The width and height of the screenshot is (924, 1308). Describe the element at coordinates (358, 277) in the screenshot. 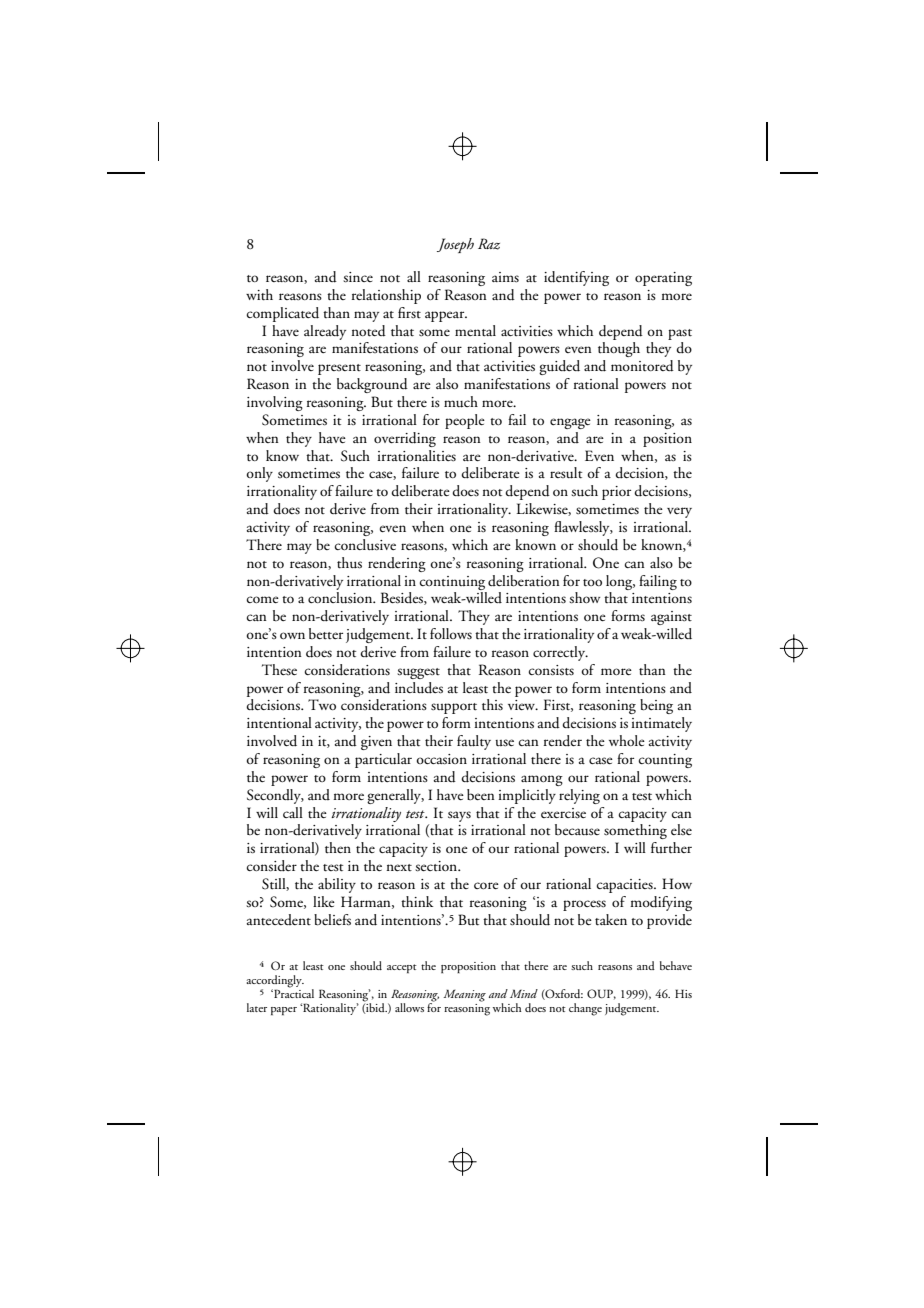

I see `since` at that location.
